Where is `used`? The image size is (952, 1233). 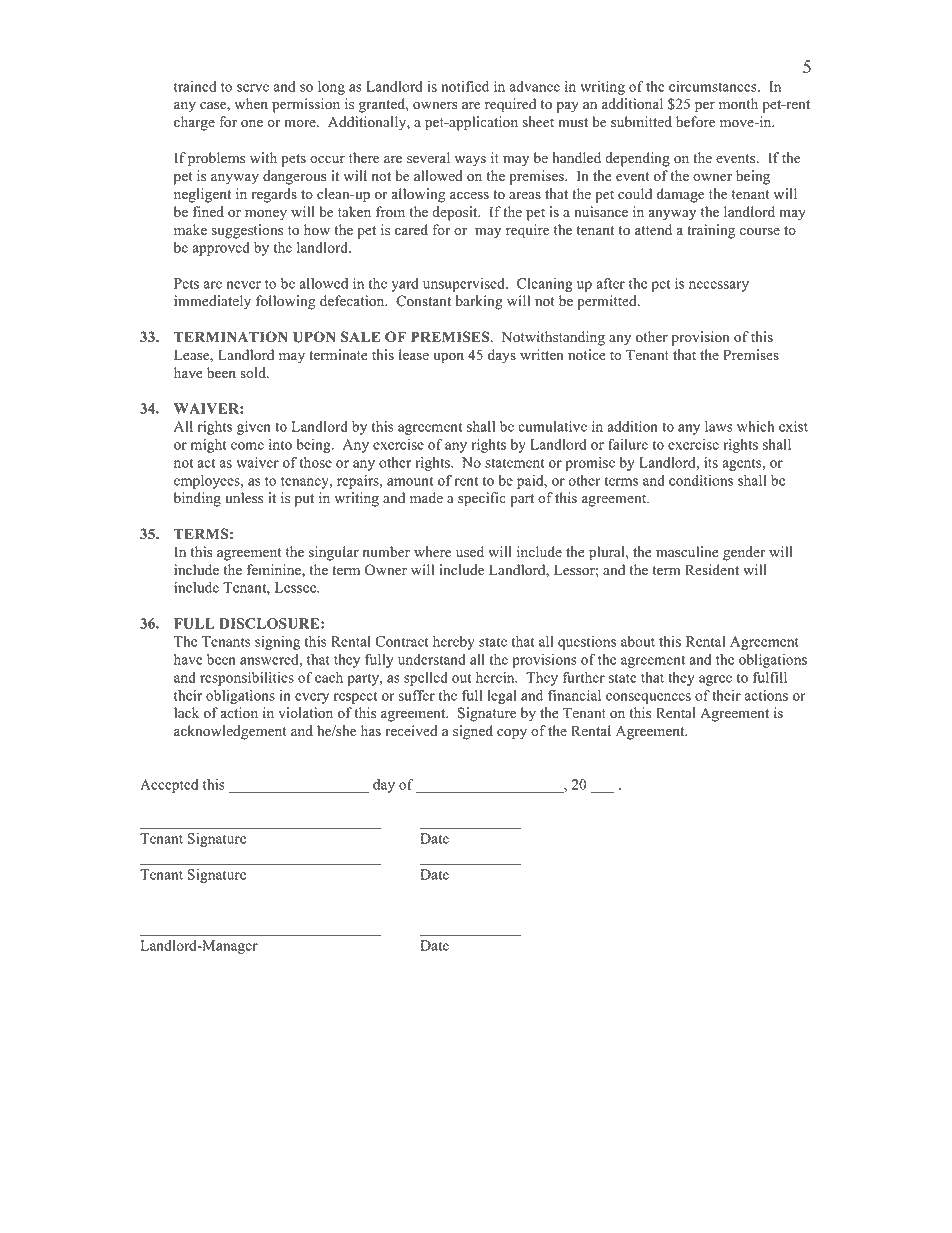 used is located at coordinates (470, 552).
